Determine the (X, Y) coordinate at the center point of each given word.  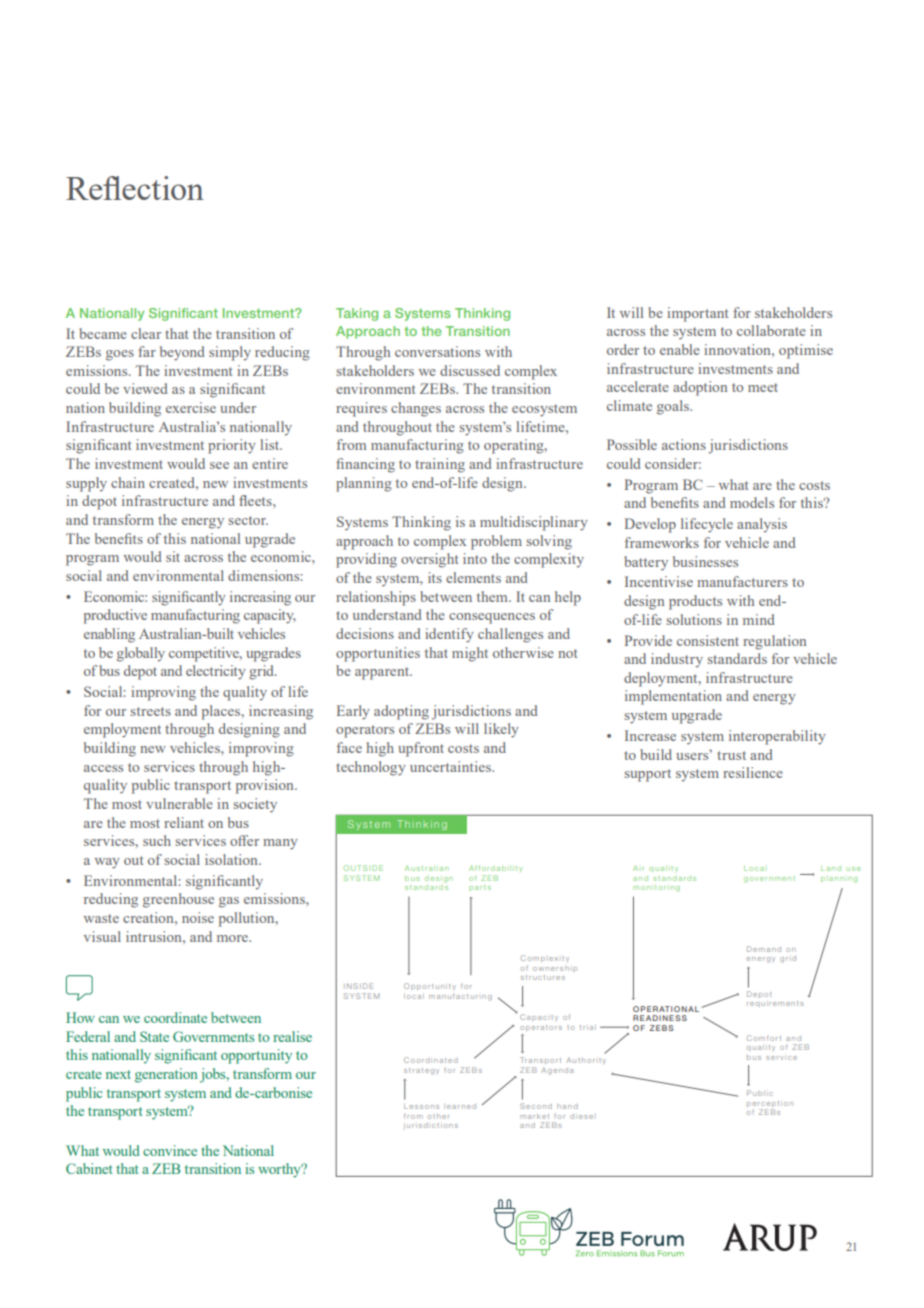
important (697, 314)
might (470, 654)
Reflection (135, 188)
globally (141, 654)
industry (677, 660)
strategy (421, 1071)
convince (170, 1150)
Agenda (557, 1071)
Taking (357, 314)
